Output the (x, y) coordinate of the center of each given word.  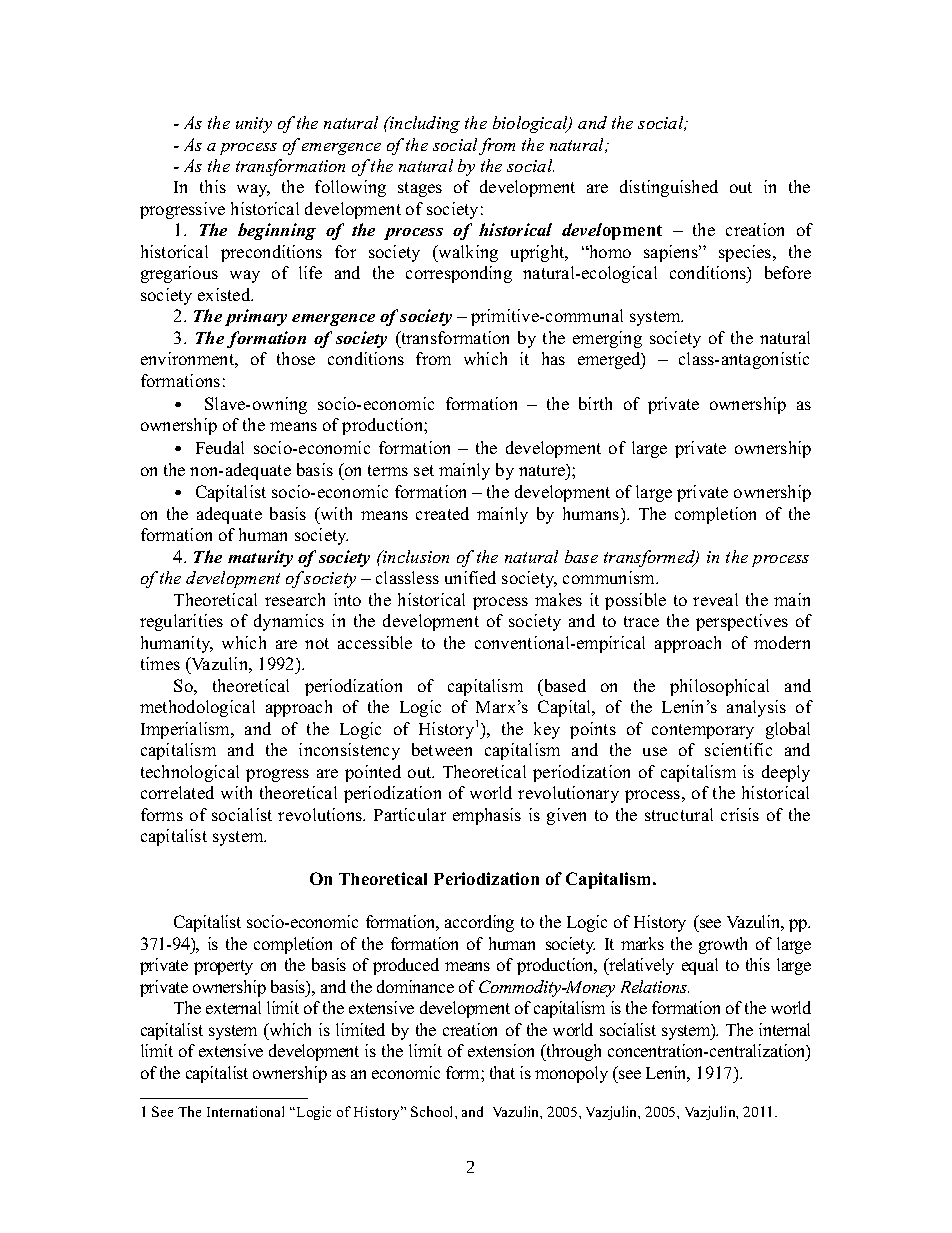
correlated (177, 792)
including (424, 124)
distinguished (669, 188)
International (245, 1111)
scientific (738, 749)
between (442, 749)
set (424, 470)
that (502, 1072)
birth (595, 403)
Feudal (220, 447)
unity (254, 125)
